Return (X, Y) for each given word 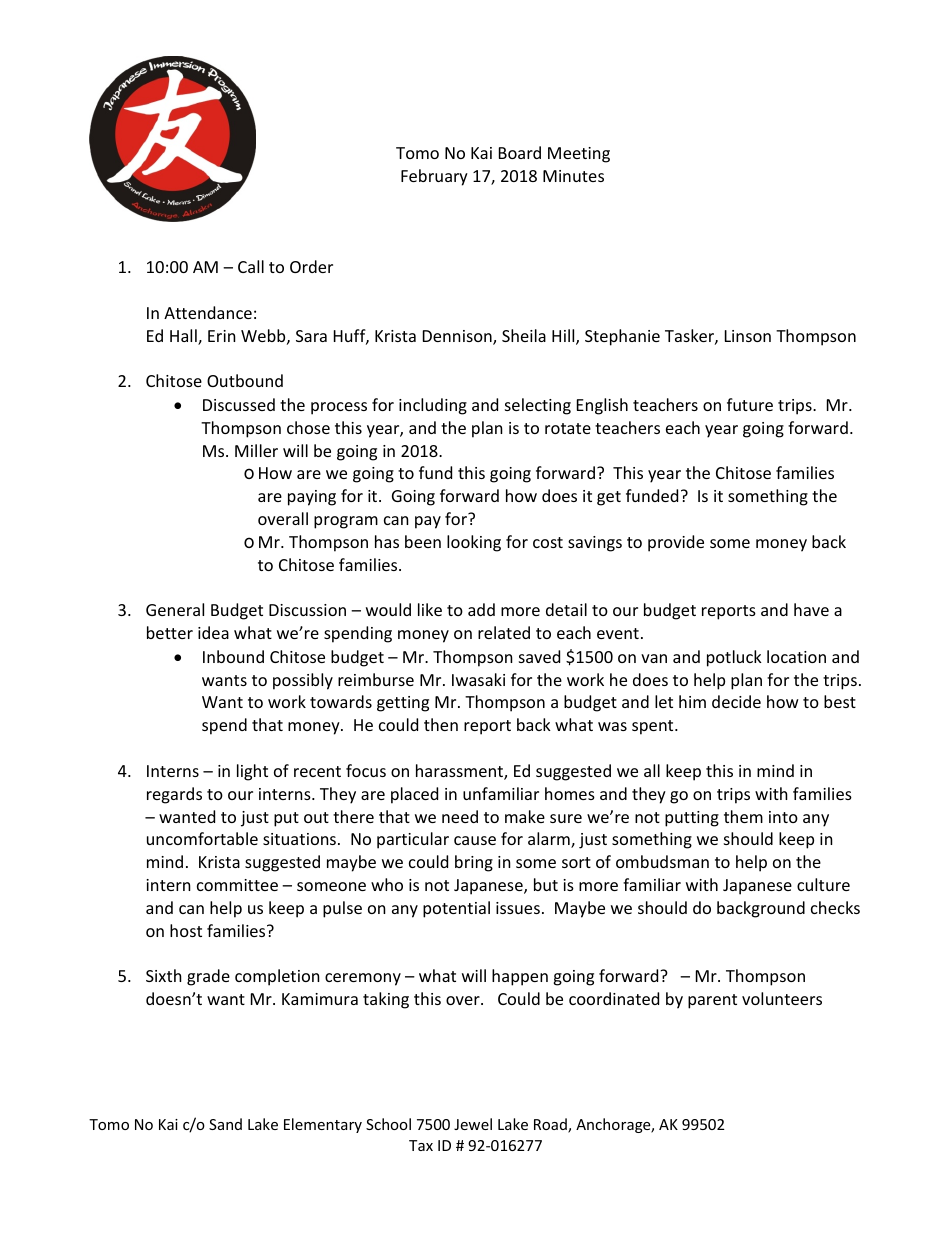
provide (676, 543)
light (252, 772)
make (525, 816)
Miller (256, 450)
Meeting (579, 155)
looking (474, 543)
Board (520, 152)
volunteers (782, 998)
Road (551, 1125)
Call (251, 266)
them (743, 816)
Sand (225, 1124)
